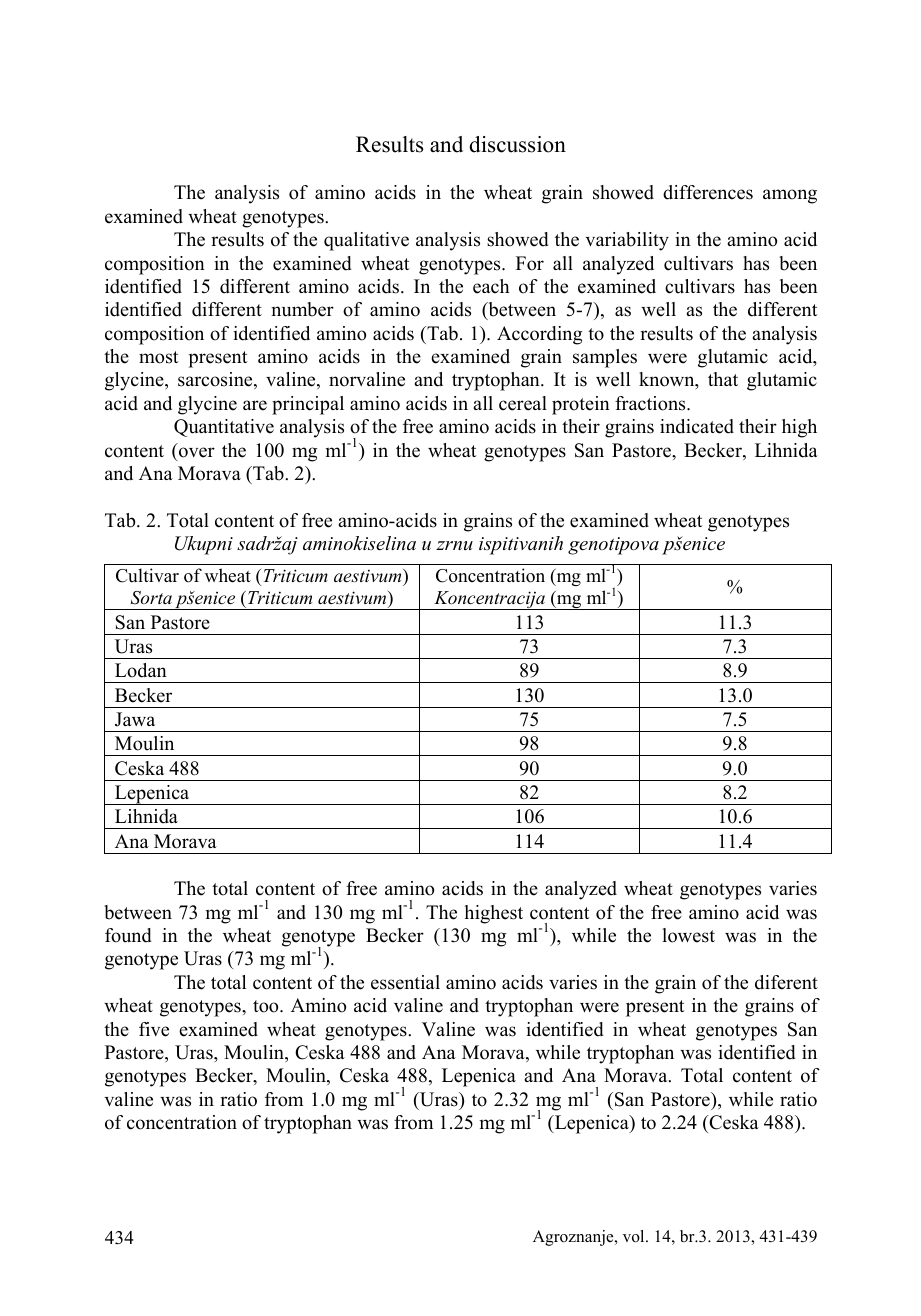 The height and width of the page is (1316, 921). What do you see at coordinates (197, 452) in the page?
I see `over` at bounding box center [197, 452].
